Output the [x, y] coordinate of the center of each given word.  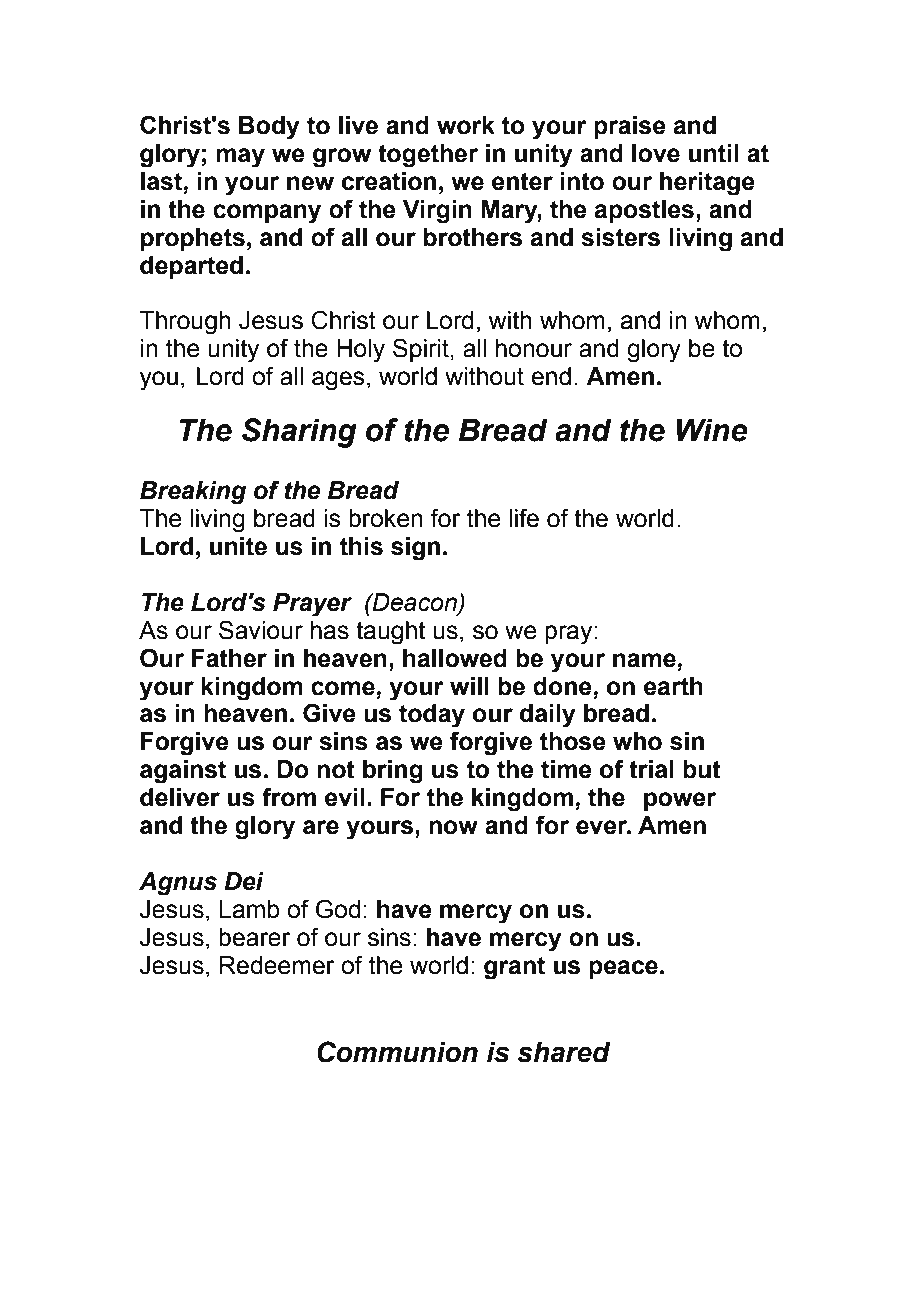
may [240, 158]
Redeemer [277, 965]
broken [386, 518]
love [656, 153]
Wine [712, 430]
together [428, 156]
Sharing [299, 433]
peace [623, 969]
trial [651, 769]
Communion [397, 1052]
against [183, 772]
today [432, 716]
